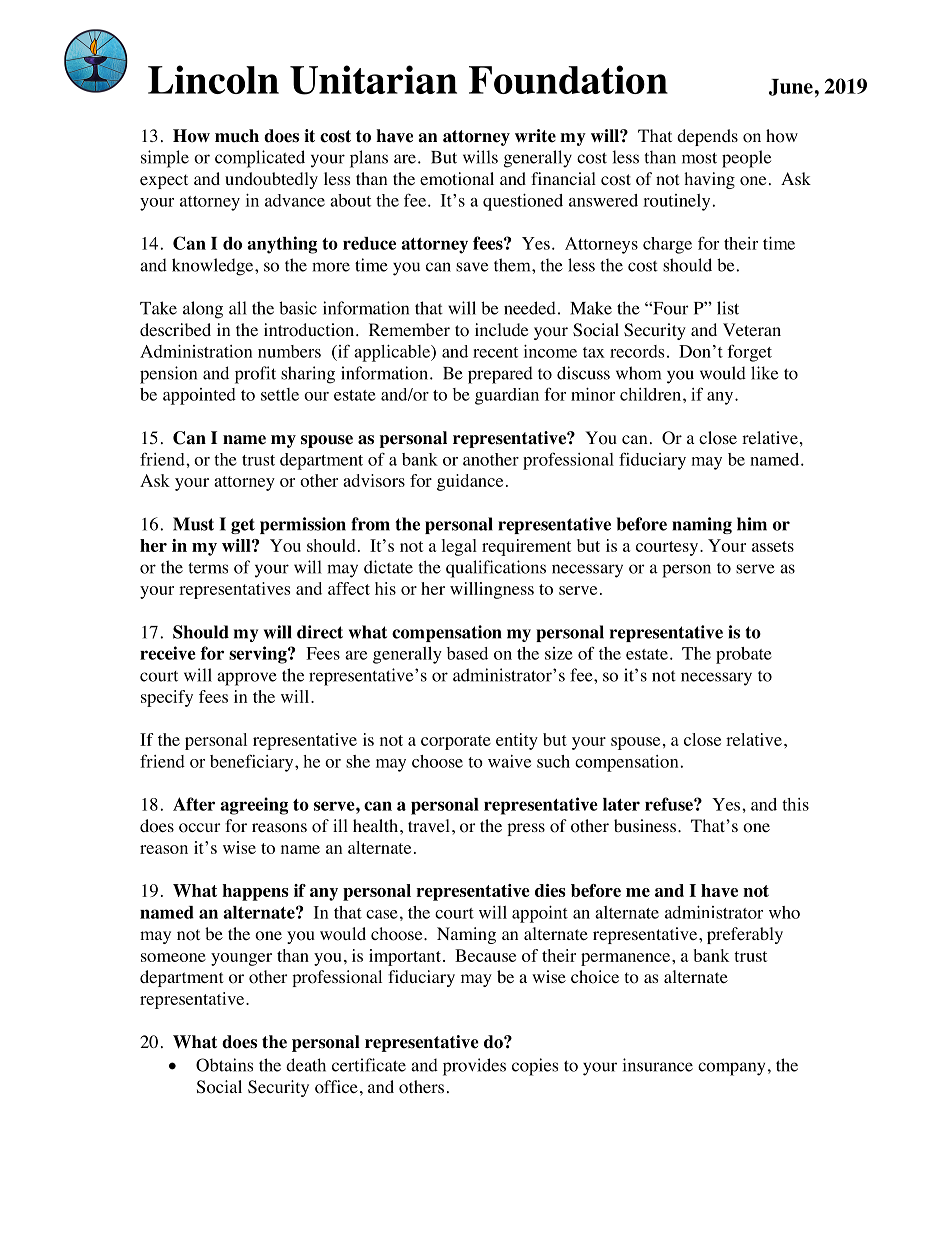 This document has height=1233, width=952. What do you see at coordinates (224, 1065) in the document?
I see `Obtains` at bounding box center [224, 1065].
